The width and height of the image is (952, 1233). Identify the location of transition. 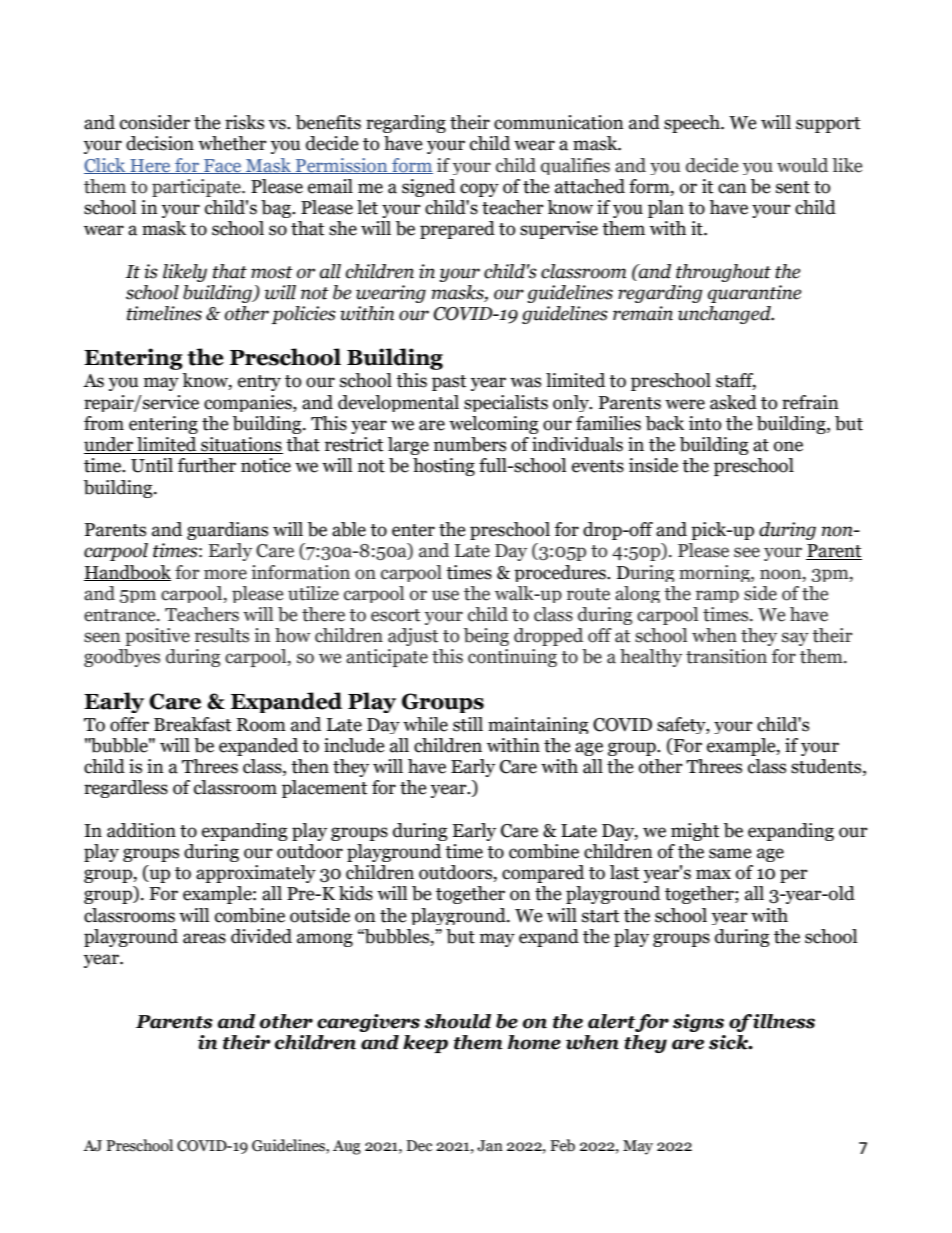
(726, 656).
